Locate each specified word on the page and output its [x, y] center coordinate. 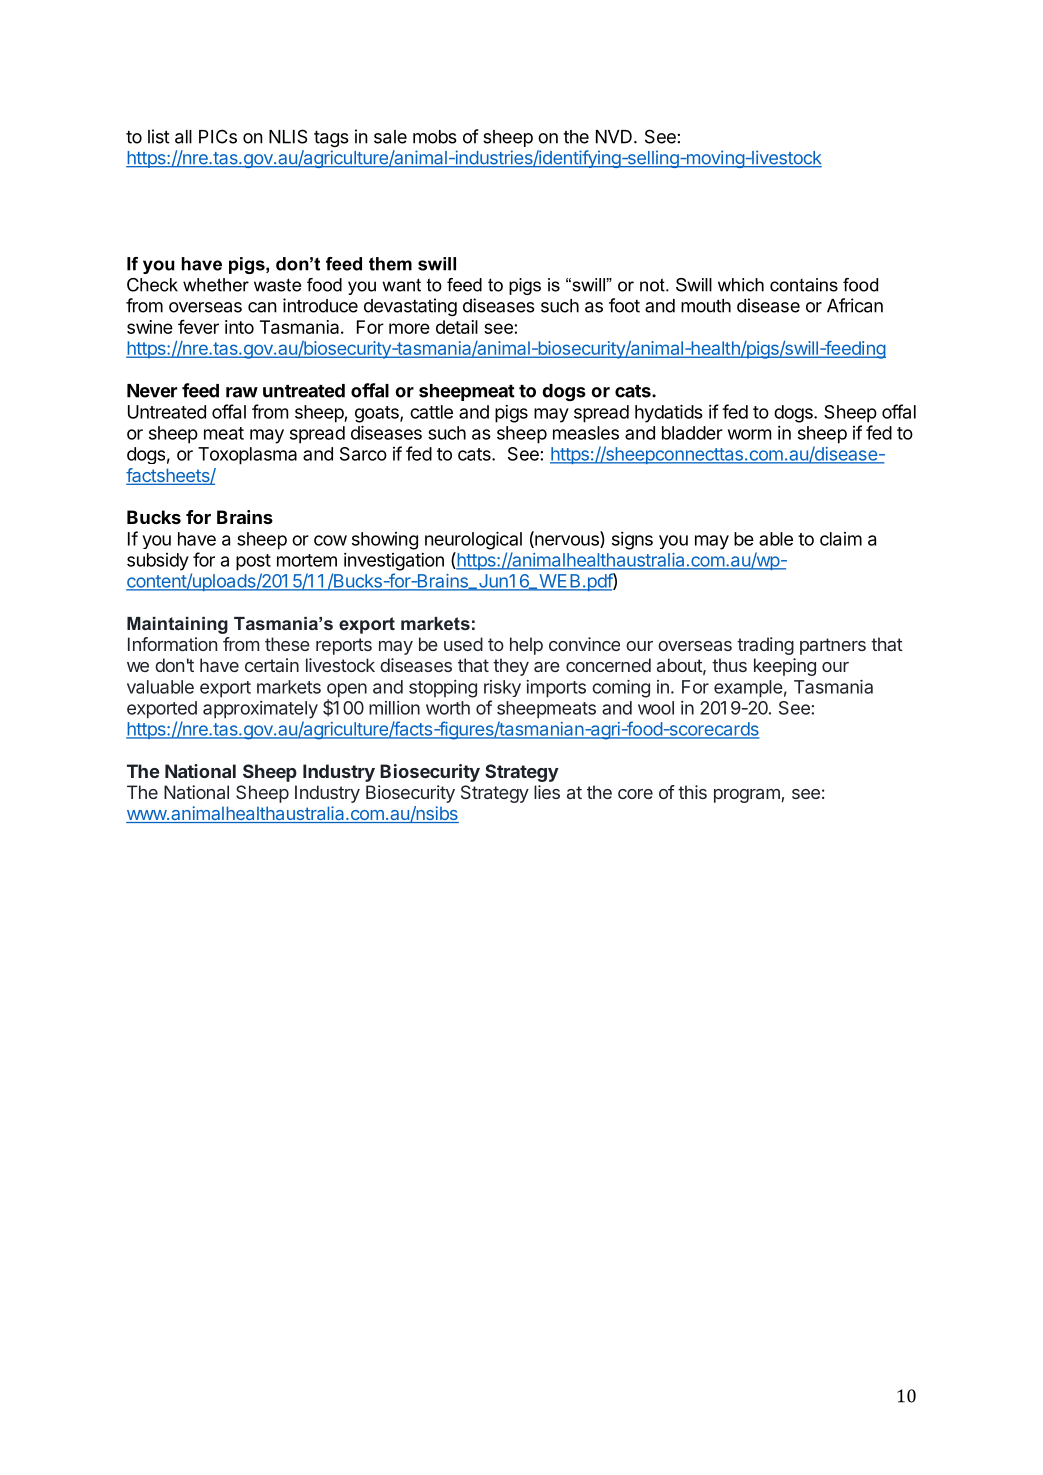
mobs [435, 137]
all [183, 137]
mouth [706, 306]
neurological [473, 540]
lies [547, 792]
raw [242, 392]
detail [457, 327]
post [253, 562]
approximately [260, 710]
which [741, 285]
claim [841, 539]
